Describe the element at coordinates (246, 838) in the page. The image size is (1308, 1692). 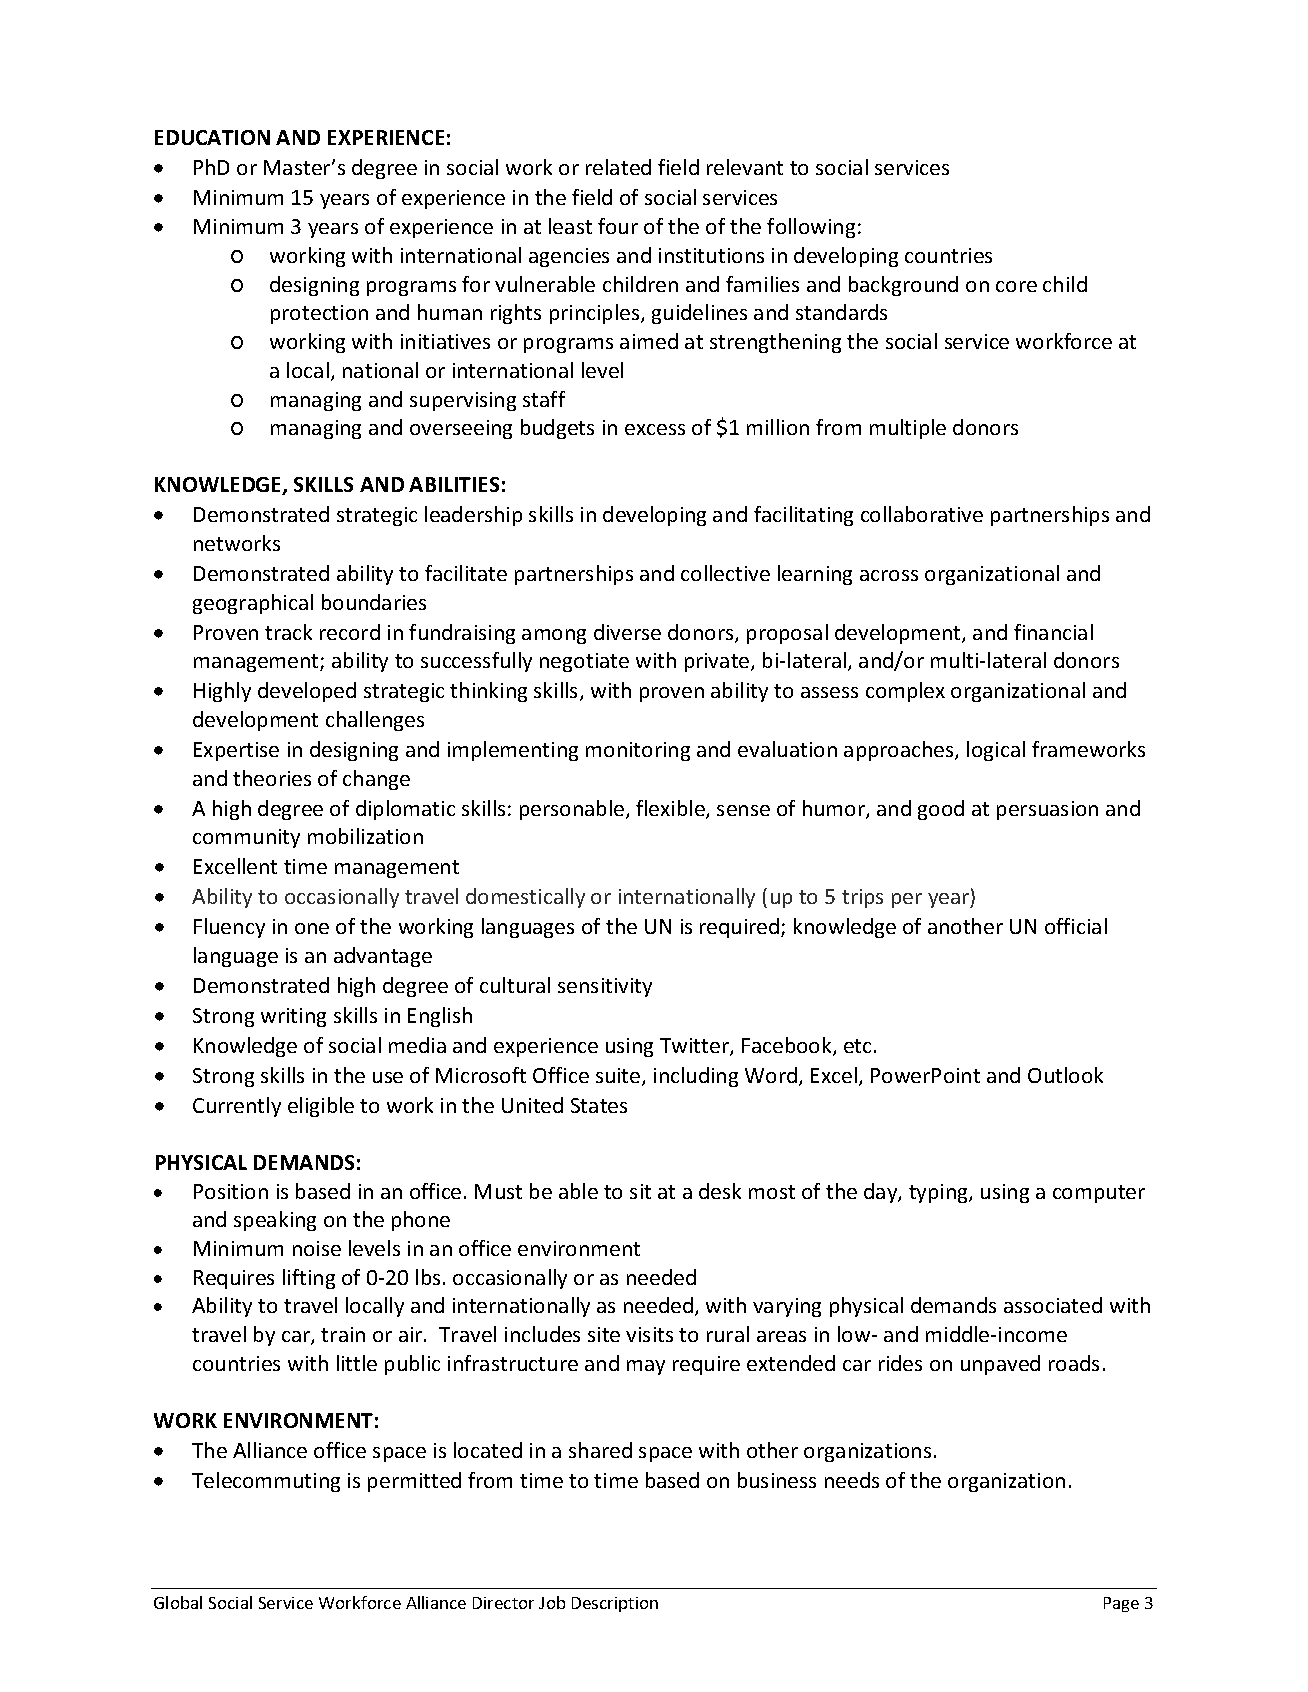
I see `community` at that location.
